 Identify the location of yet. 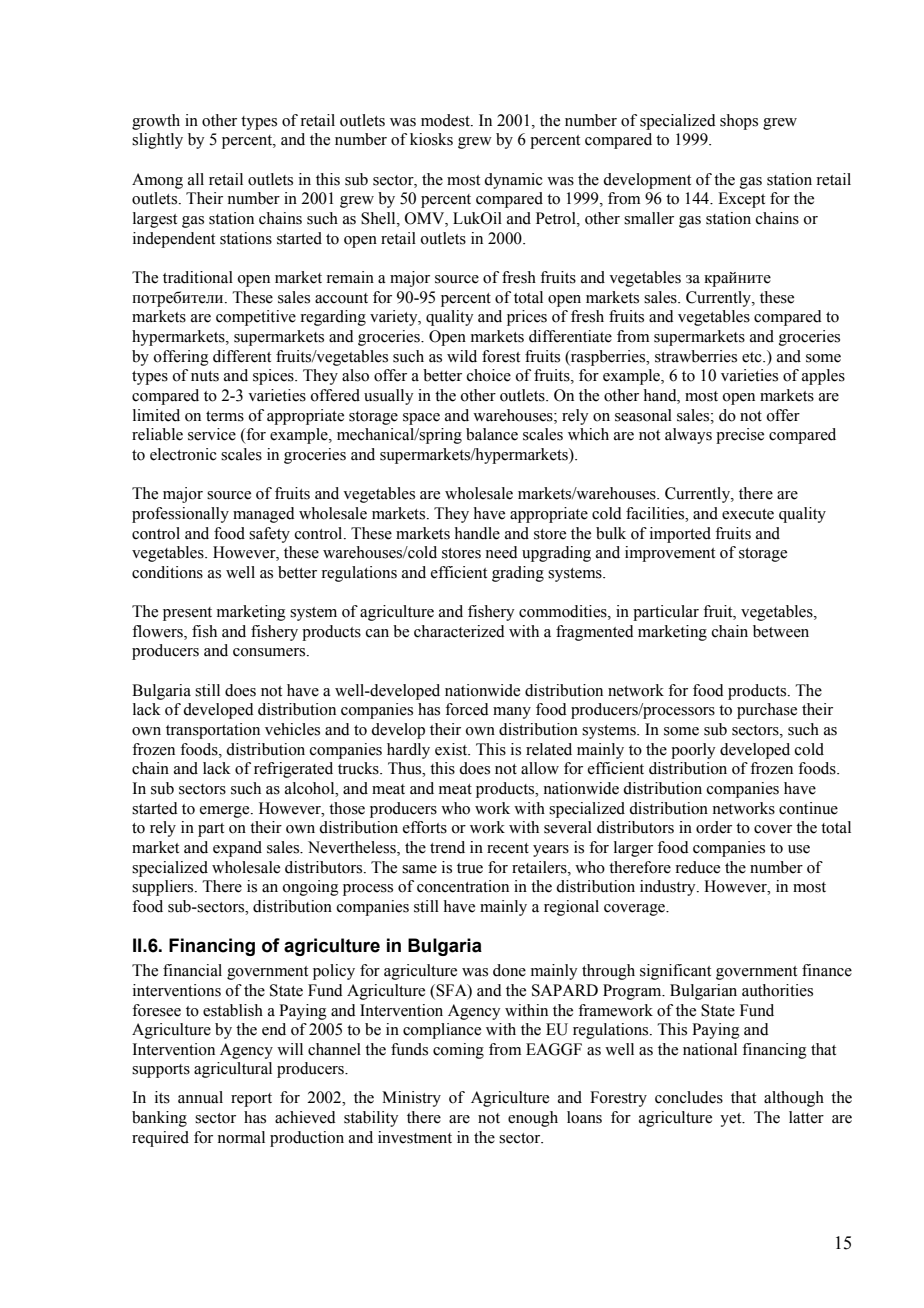
(732, 1120).
